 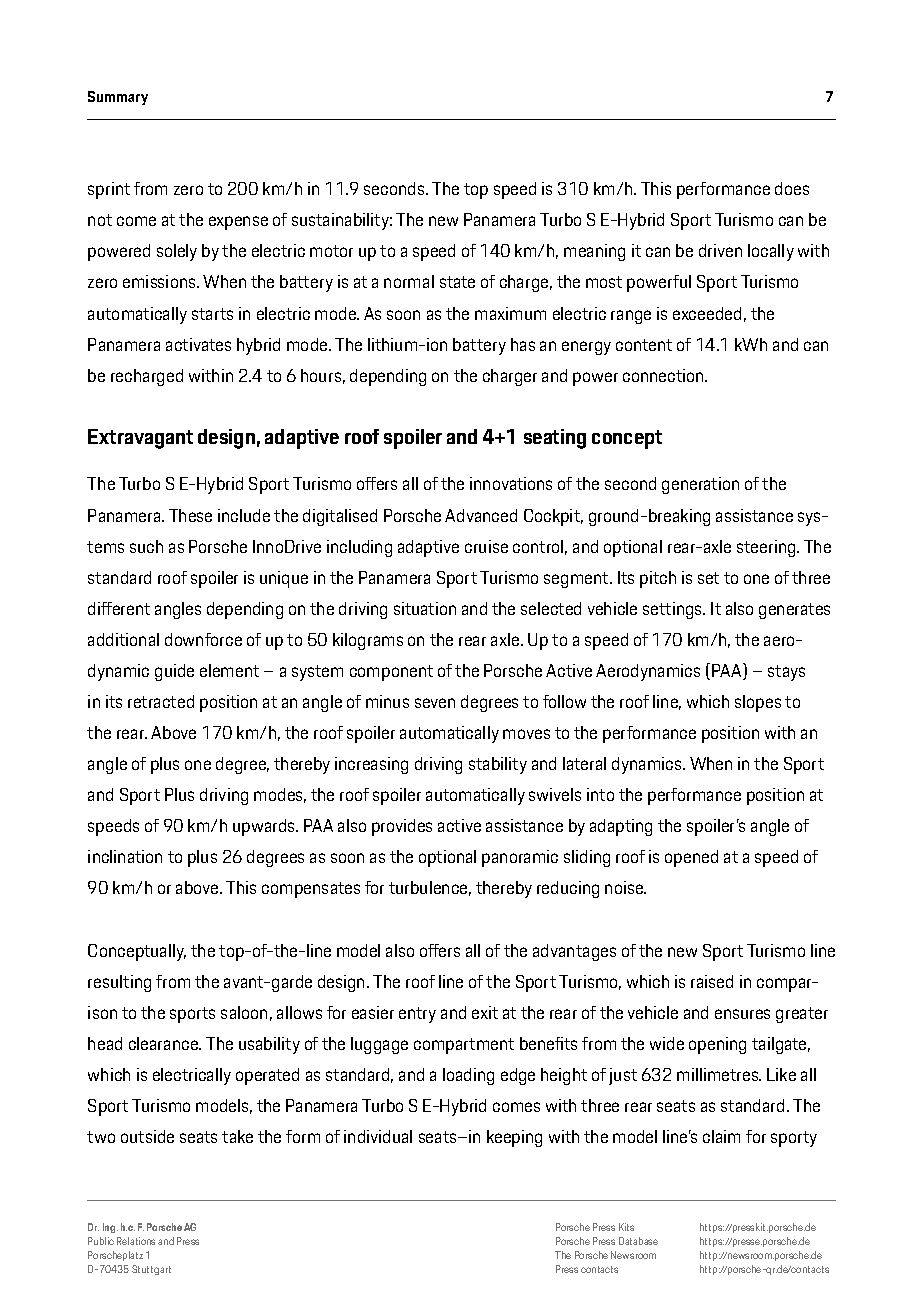 What do you see at coordinates (136, 1241) in the image?
I see `Relations` at bounding box center [136, 1241].
